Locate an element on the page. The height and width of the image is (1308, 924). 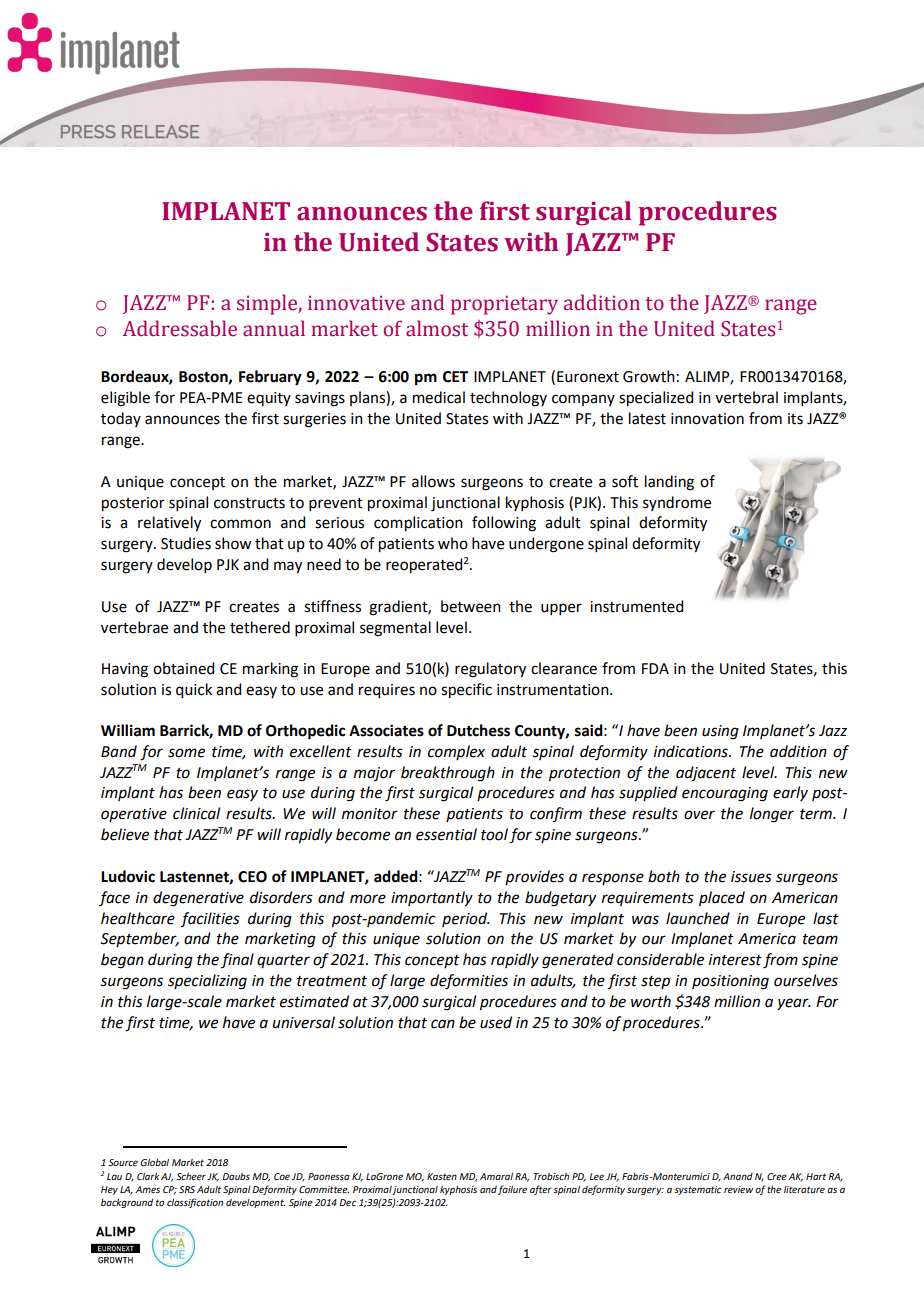
failure is located at coordinates (512, 1190).
